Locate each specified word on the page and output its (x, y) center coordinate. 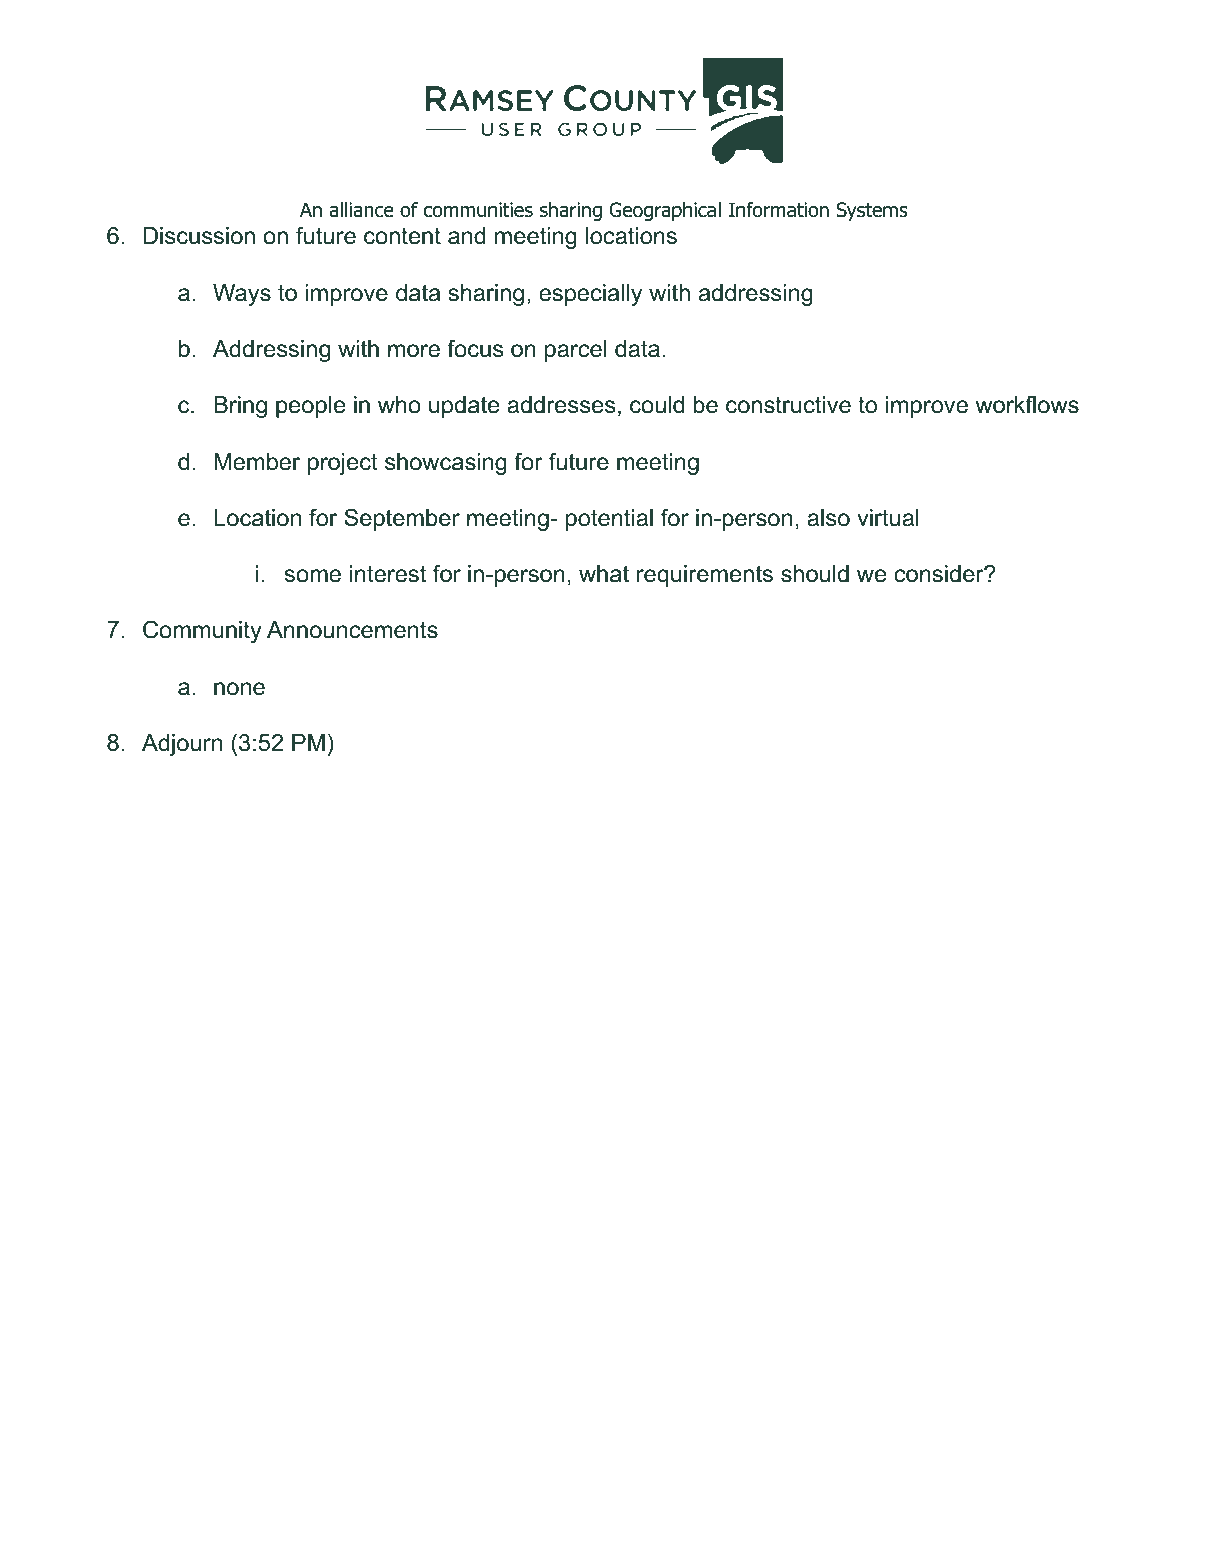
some (313, 576)
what (604, 574)
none (239, 689)
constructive (788, 405)
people (310, 407)
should (815, 574)
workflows (1027, 404)
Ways (242, 295)
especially (590, 295)
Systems (872, 211)
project (343, 464)
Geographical (665, 211)
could (657, 405)
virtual (888, 518)
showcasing (446, 464)
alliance (361, 210)
